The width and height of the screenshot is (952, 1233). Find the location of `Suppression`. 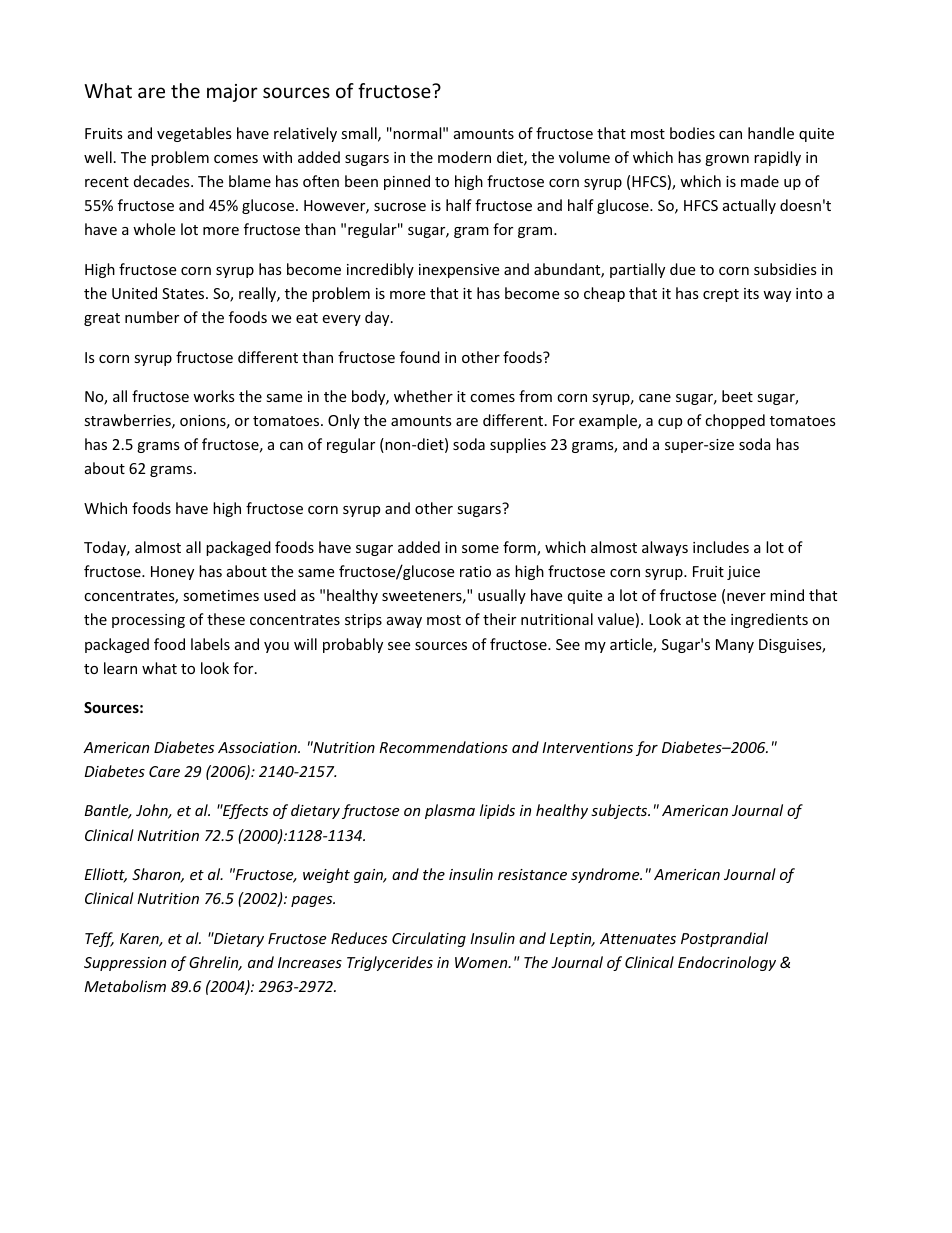

Suppression is located at coordinates (125, 964).
